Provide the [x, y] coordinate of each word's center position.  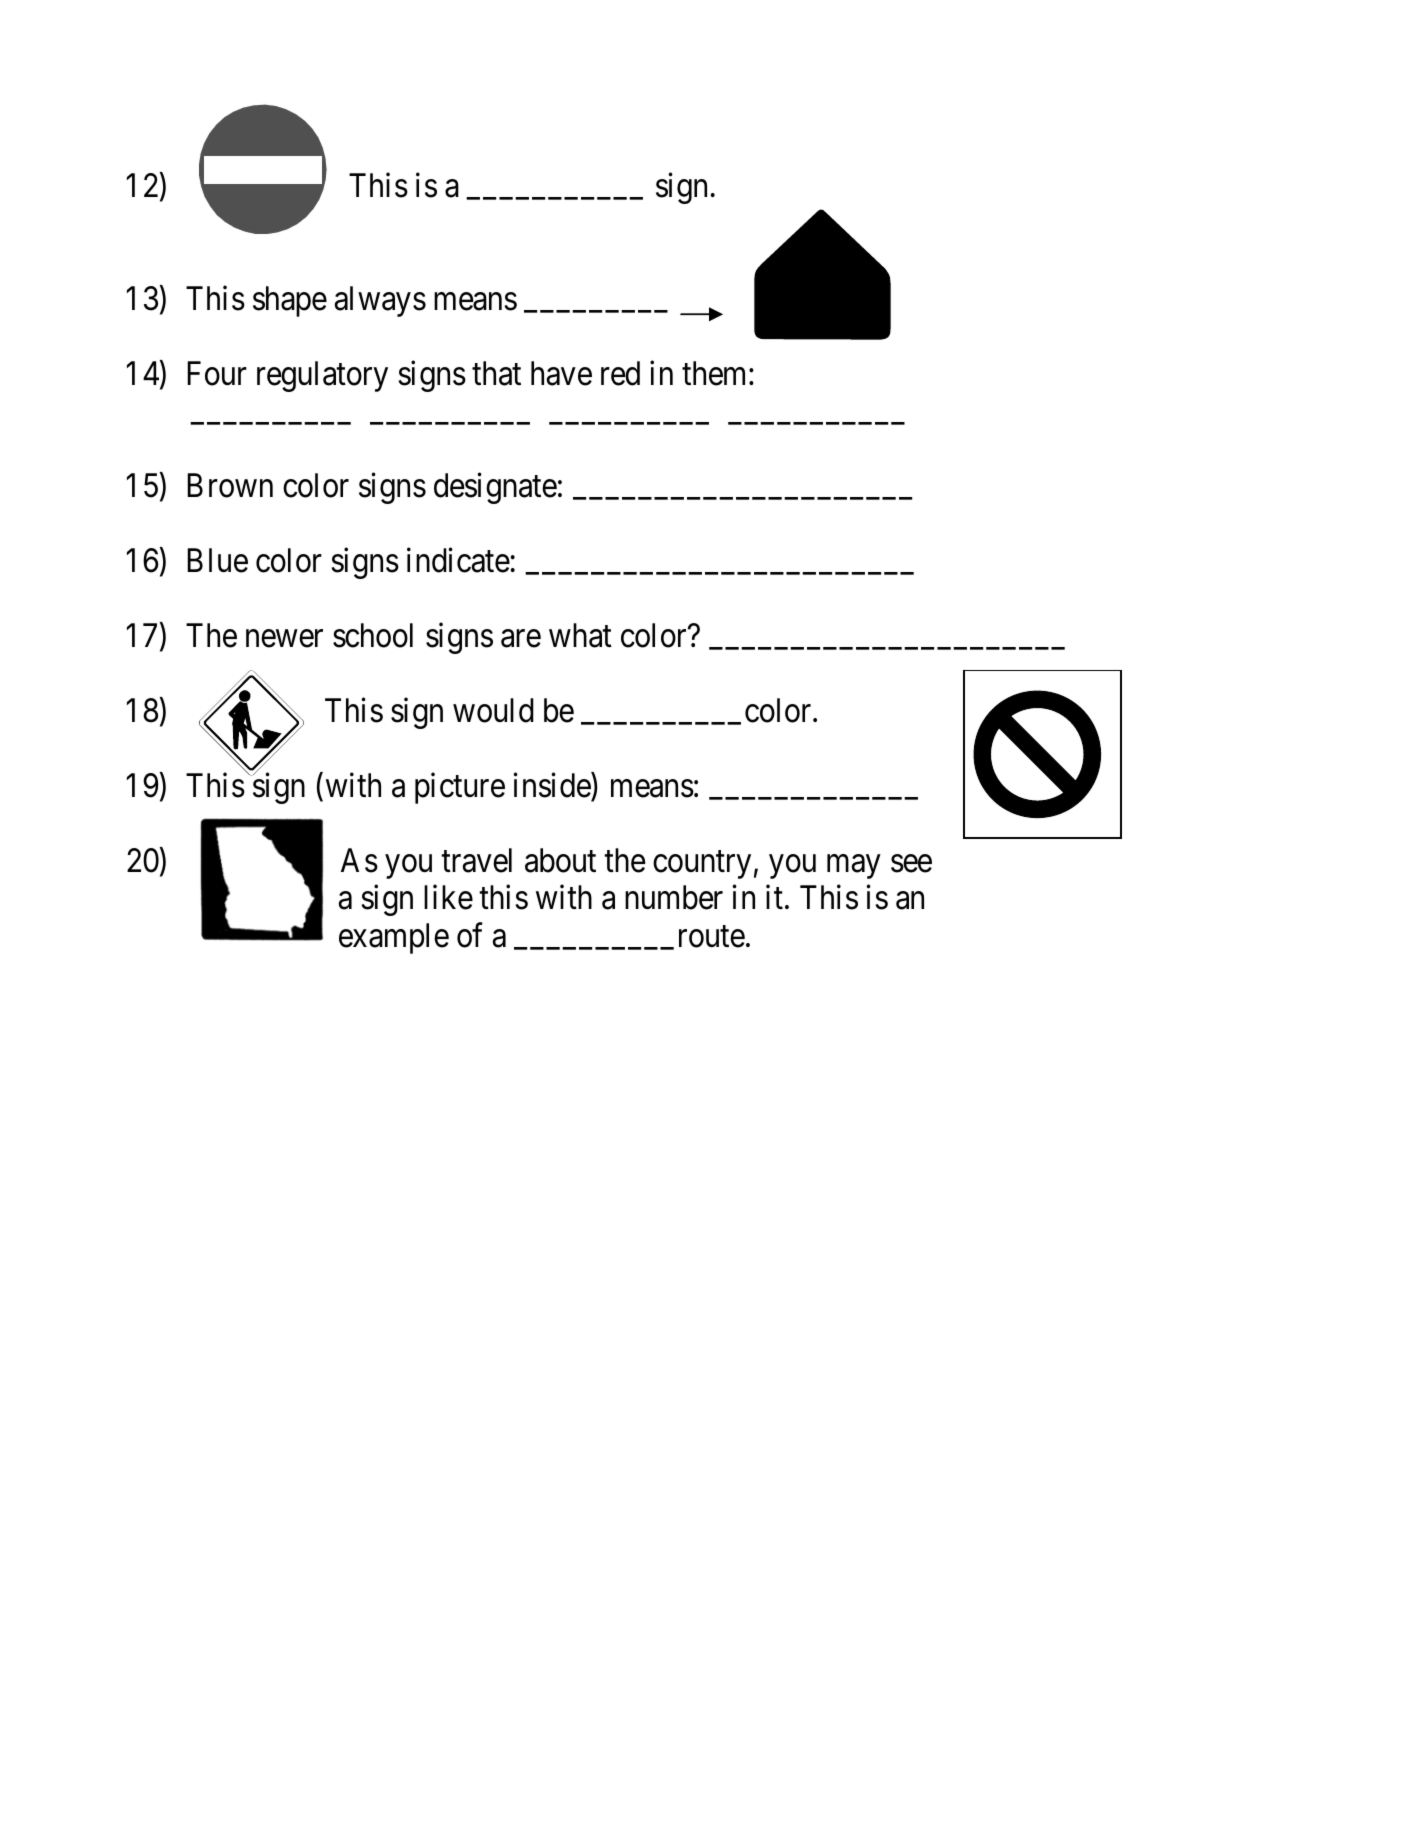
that [496, 373]
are [521, 639]
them [716, 373]
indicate [458, 560]
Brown [230, 485]
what [580, 635]
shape [290, 301]
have [561, 373]
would [493, 710]
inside [552, 785]
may [853, 867]
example [394, 938]
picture [460, 788]
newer [284, 639]
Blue [217, 560]
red [620, 373]
